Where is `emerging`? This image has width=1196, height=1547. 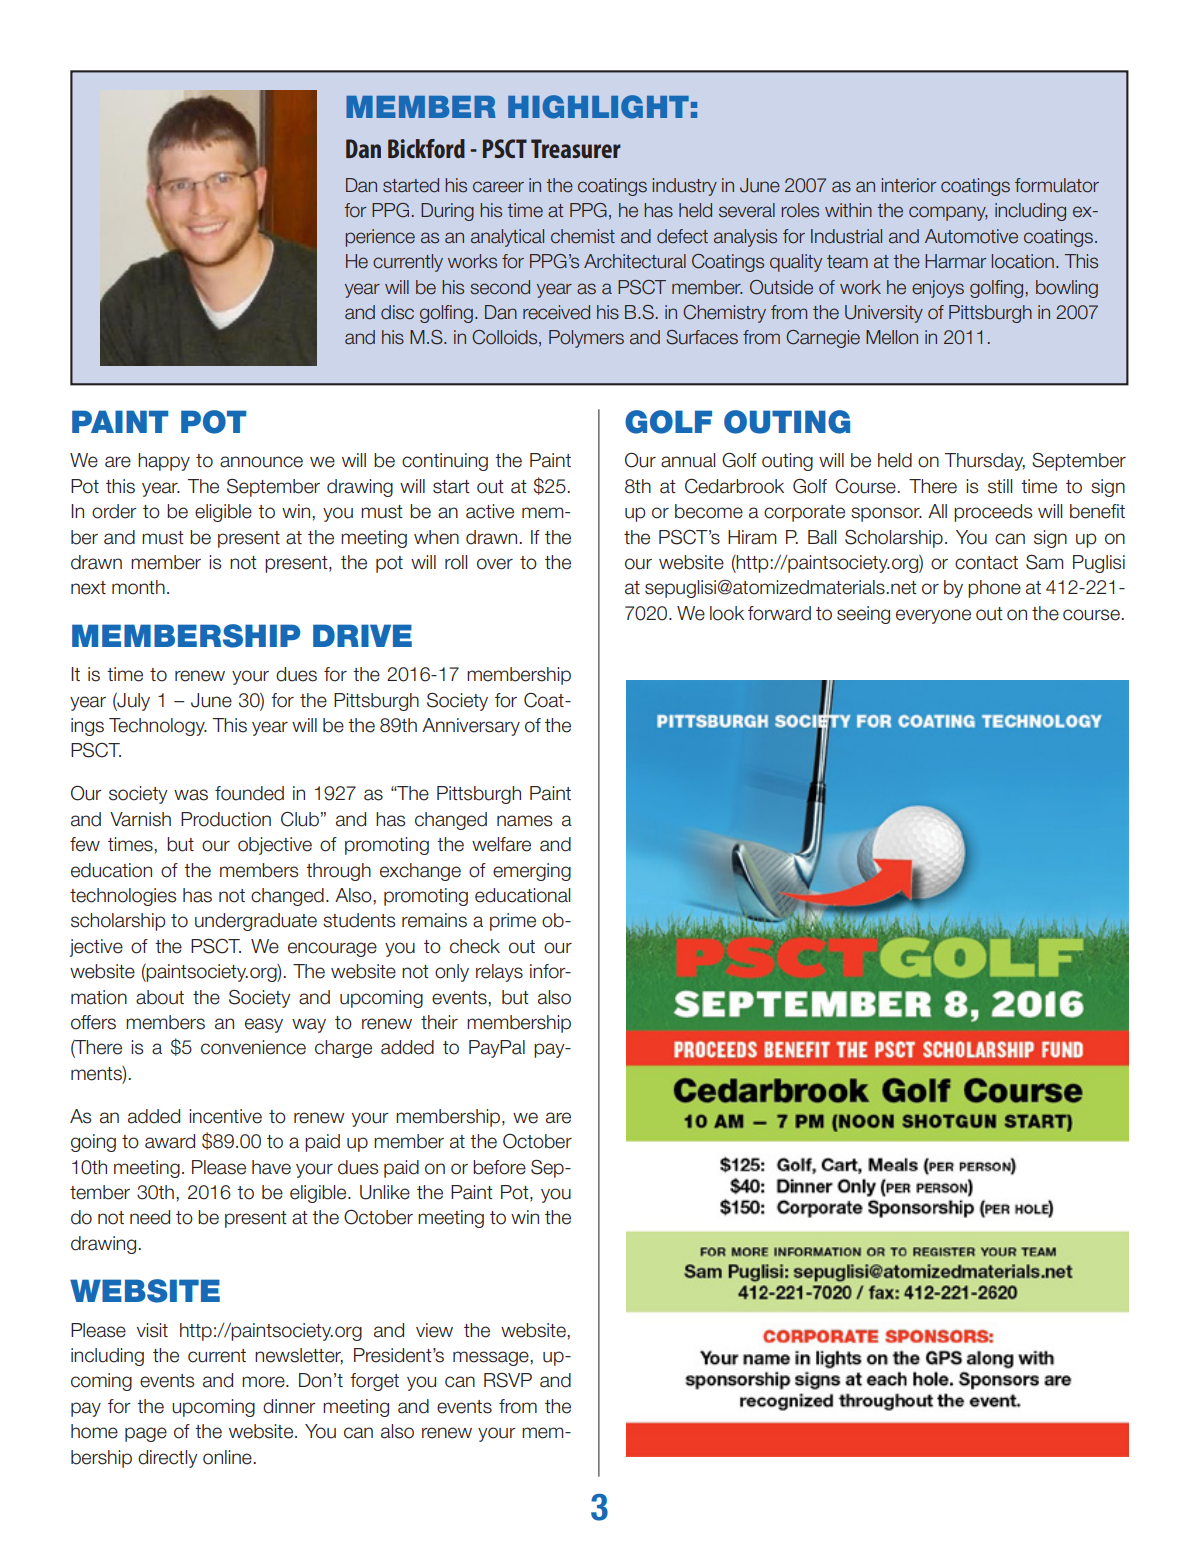 emerging is located at coordinates (532, 872).
